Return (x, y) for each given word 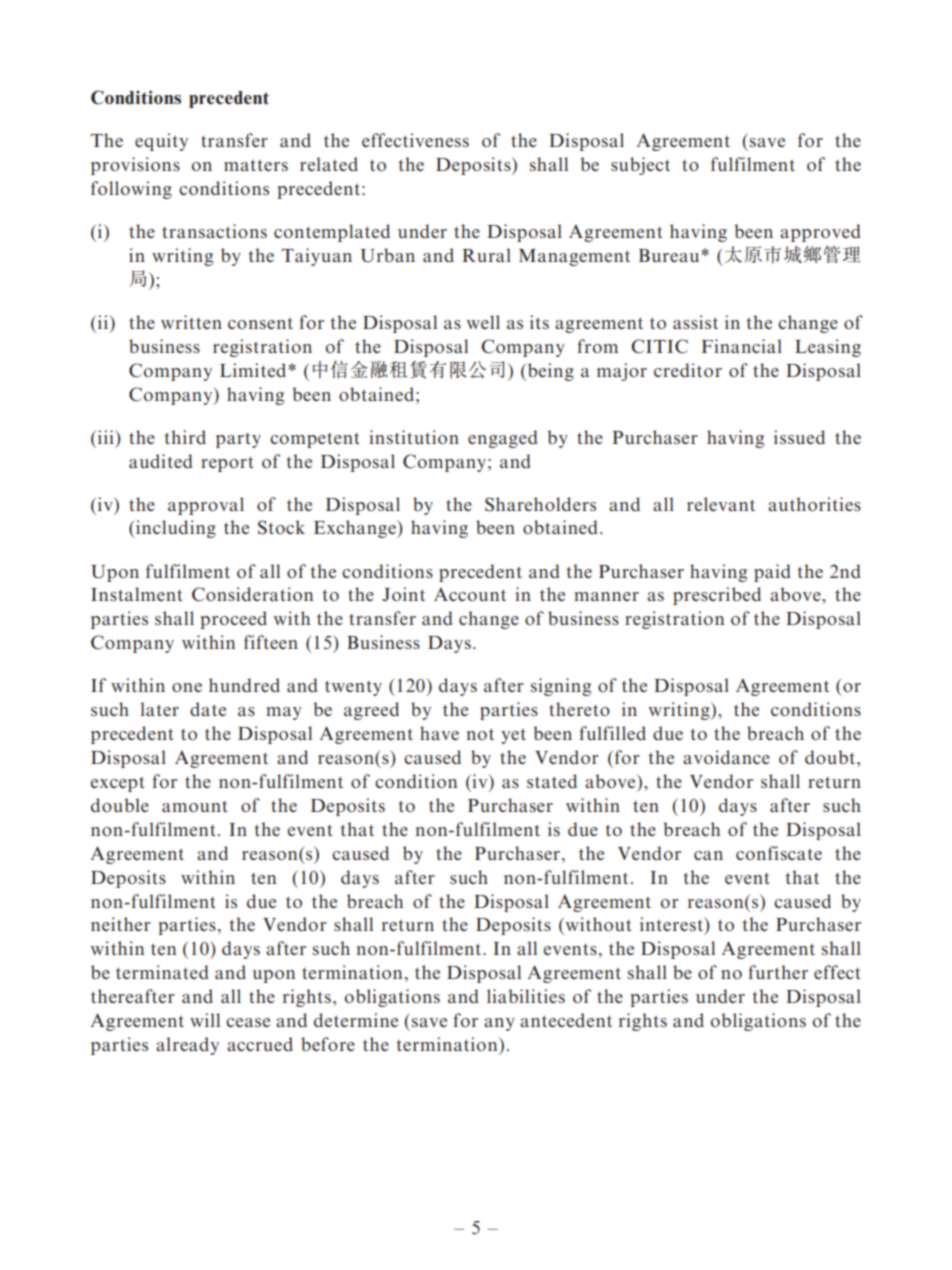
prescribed (717, 596)
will (205, 1020)
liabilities (526, 996)
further (778, 972)
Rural (486, 255)
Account (470, 594)
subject (640, 166)
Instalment (137, 594)
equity (161, 142)
